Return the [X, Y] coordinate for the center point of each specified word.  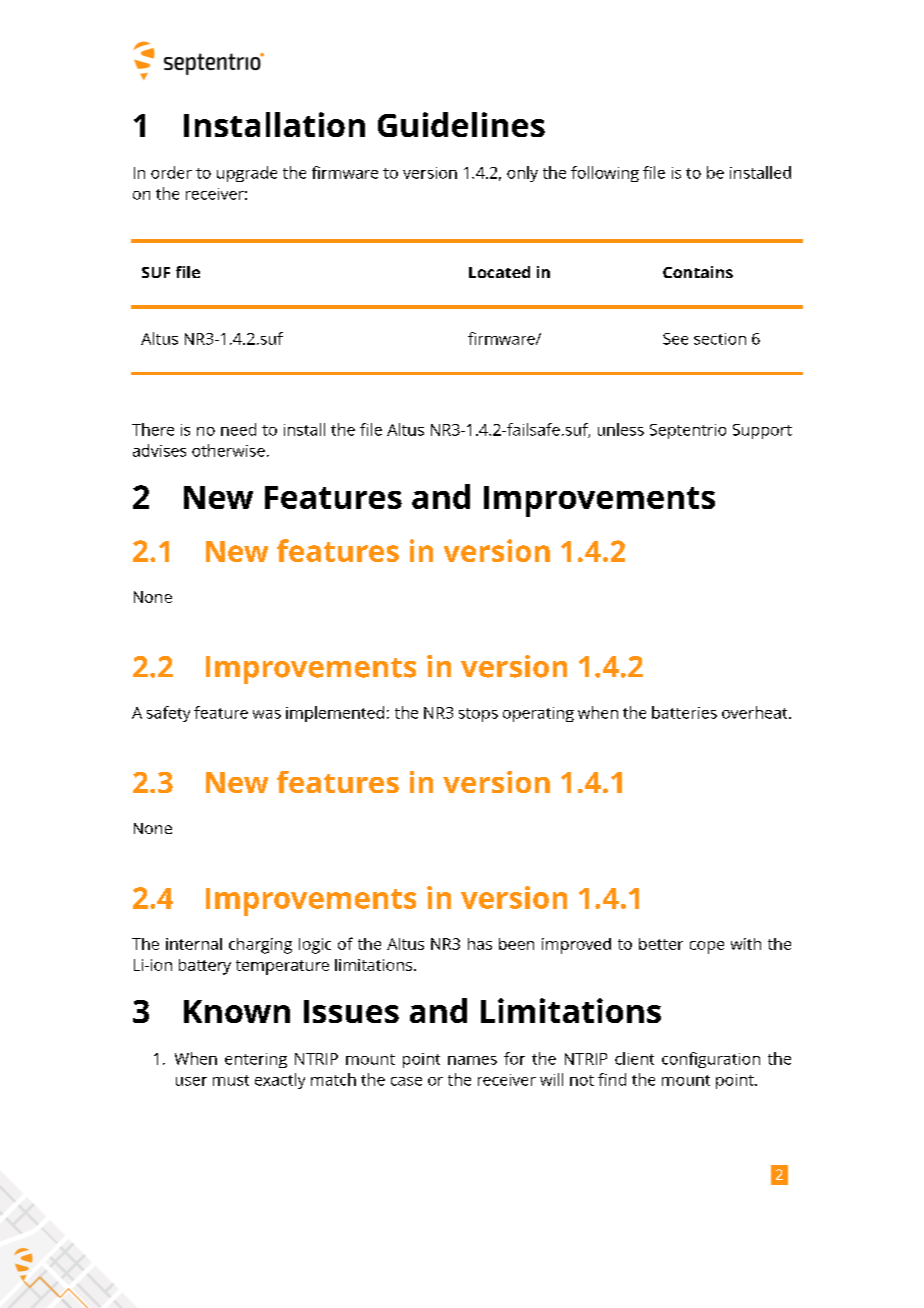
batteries [684, 712]
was [267, 714]
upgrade [247, 174]
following [605, 174]
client [634, 1058]
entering [256, 1060]
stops [478, 715]
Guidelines [461, 124]
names [472, 1060]
